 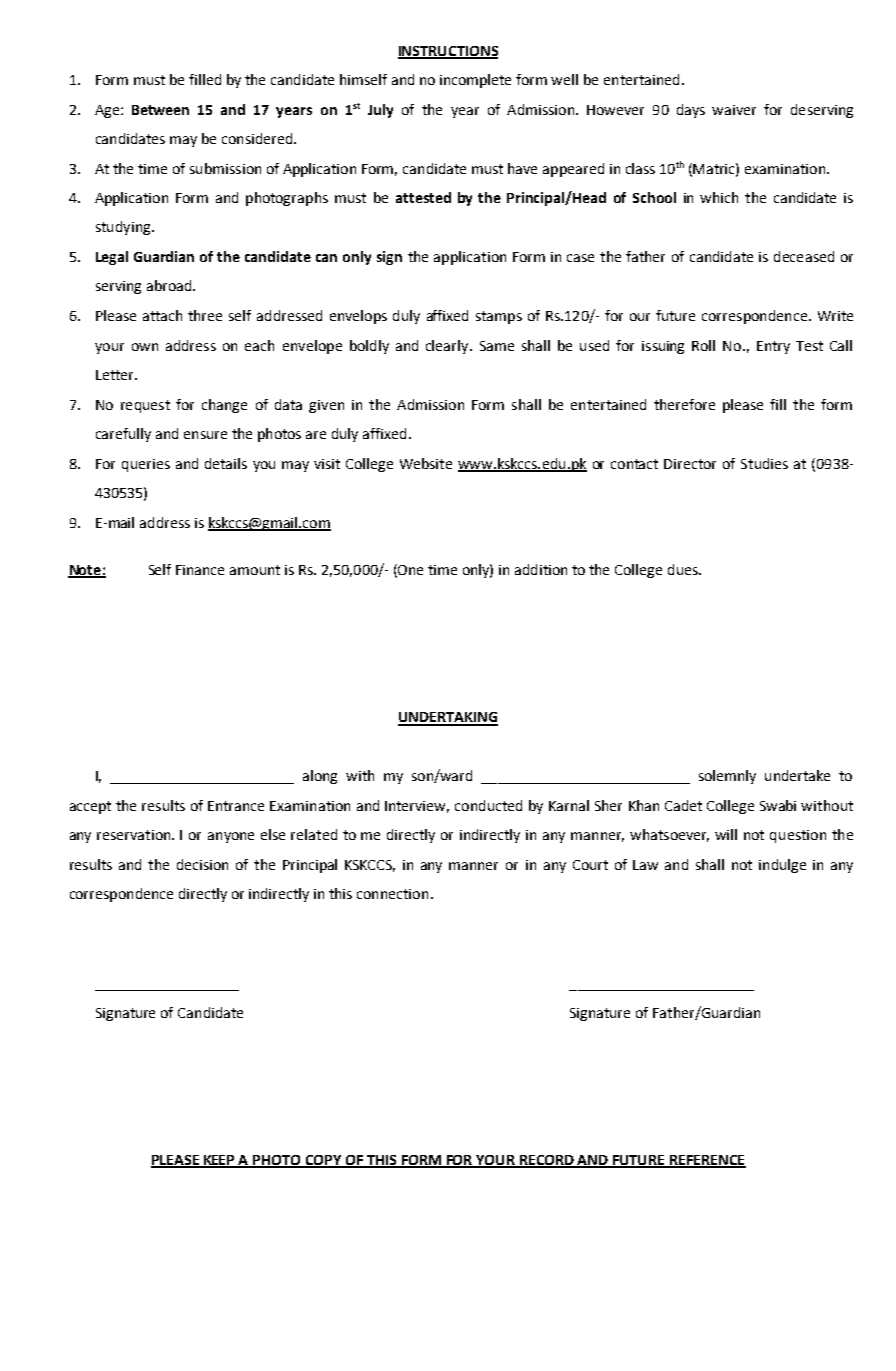 What do you see at coordinates (426, 463) in the page?
I see `Website` at bounding box center [426, 463].
